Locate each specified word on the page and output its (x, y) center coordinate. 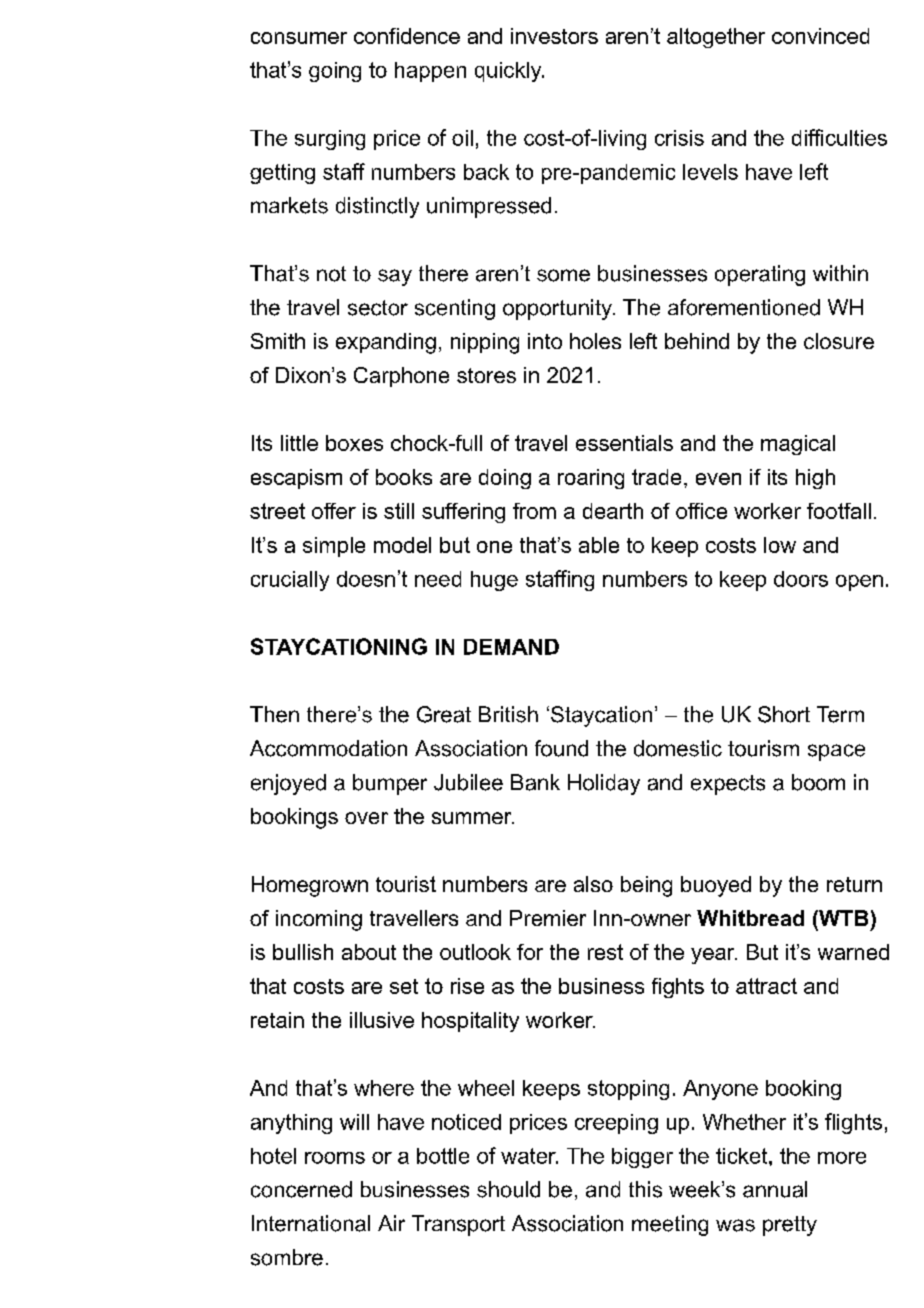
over (366, 818)
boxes (354, 443)
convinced (820, 36)
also (593, 884)
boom (818, 782)
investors (554, 36)
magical (798, 445)
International (311, 1223)
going (335, 72)
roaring (591, 479)
